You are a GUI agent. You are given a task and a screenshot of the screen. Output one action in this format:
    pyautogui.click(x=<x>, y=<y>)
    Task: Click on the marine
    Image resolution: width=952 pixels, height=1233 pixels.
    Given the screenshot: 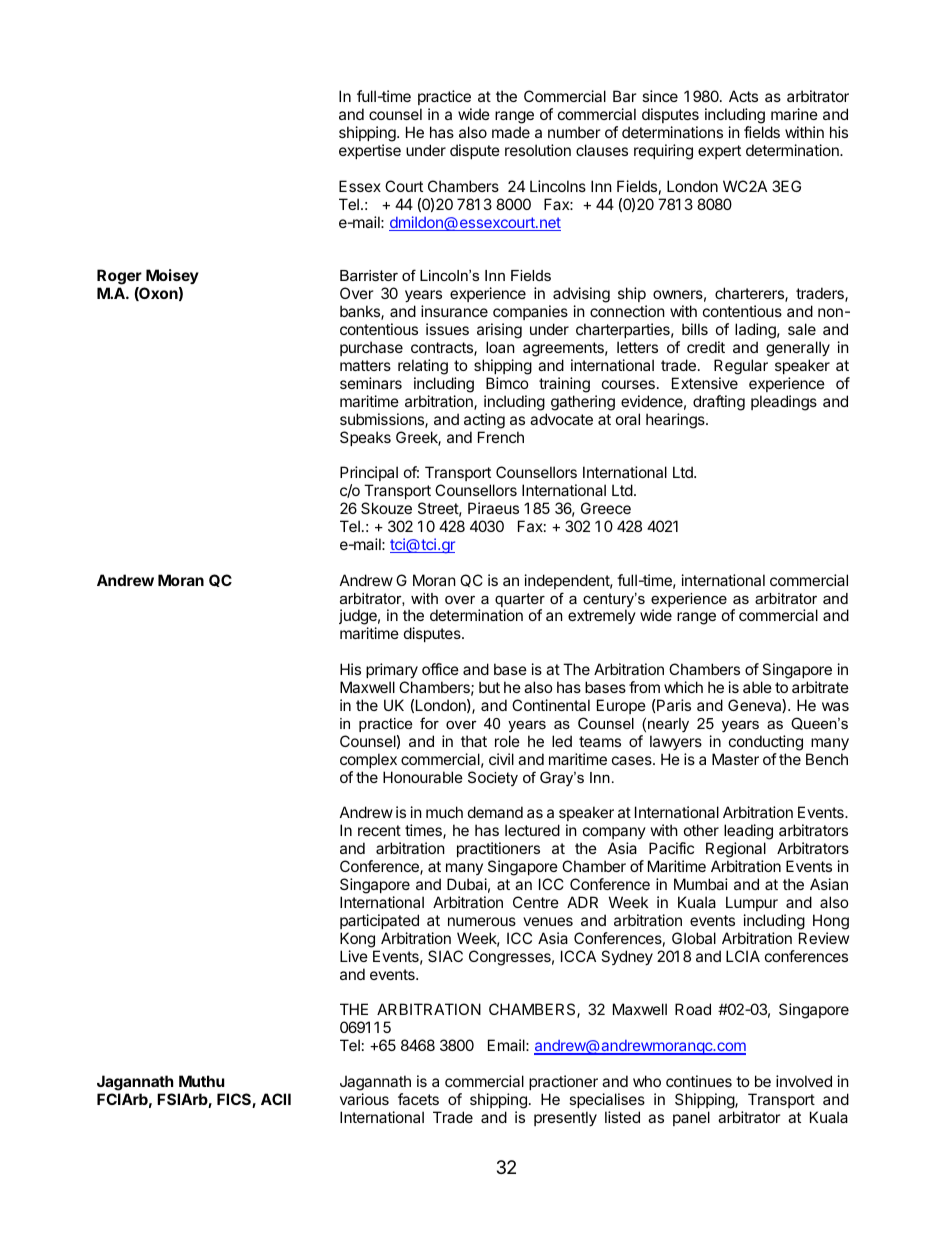 What is the action you would take?
    pyautogui.click(x=794, y=114)
